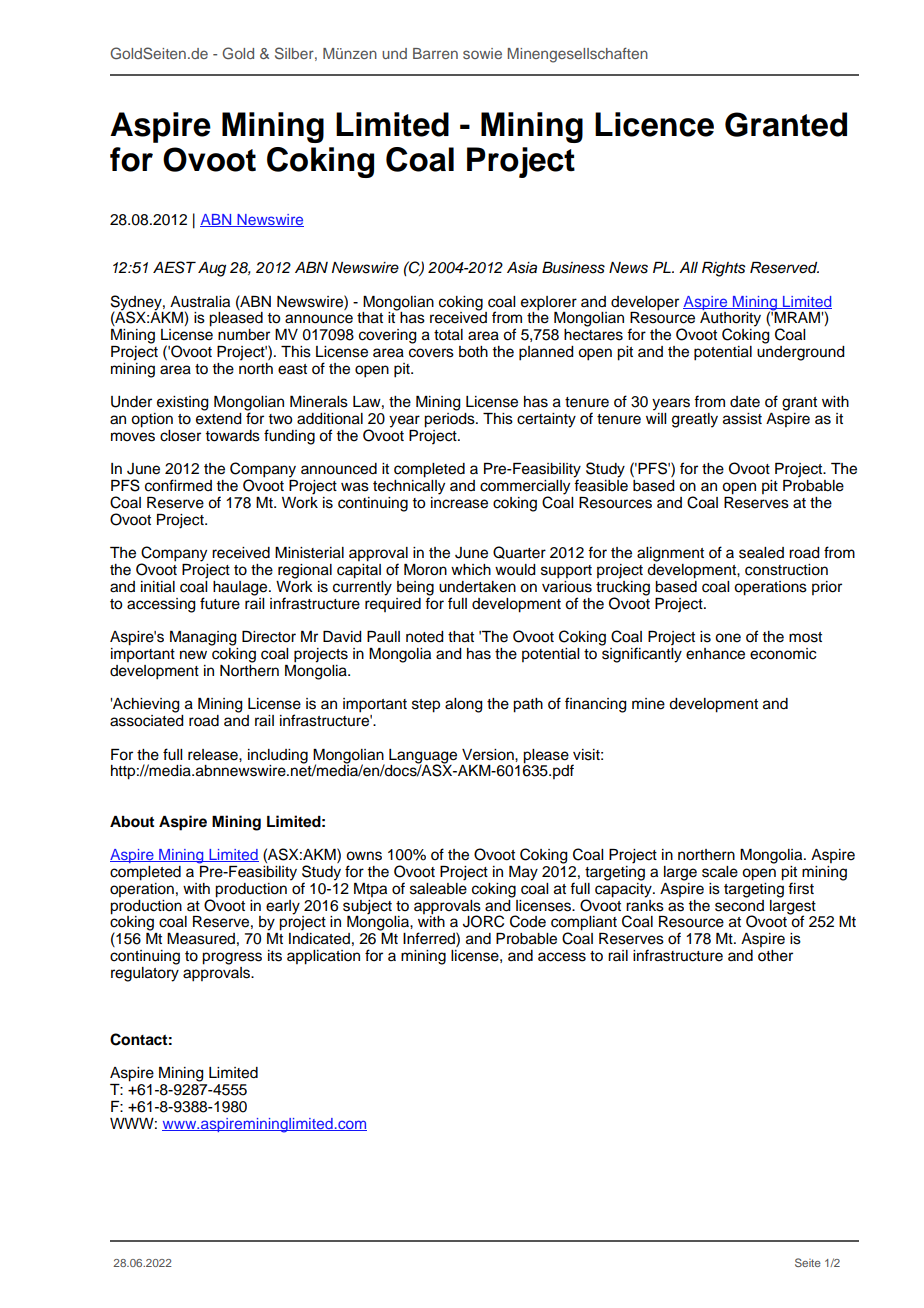  What do you see at coordinates (214, 755) in the screenshot?
I see `release` at bounding box center [214, 755].
